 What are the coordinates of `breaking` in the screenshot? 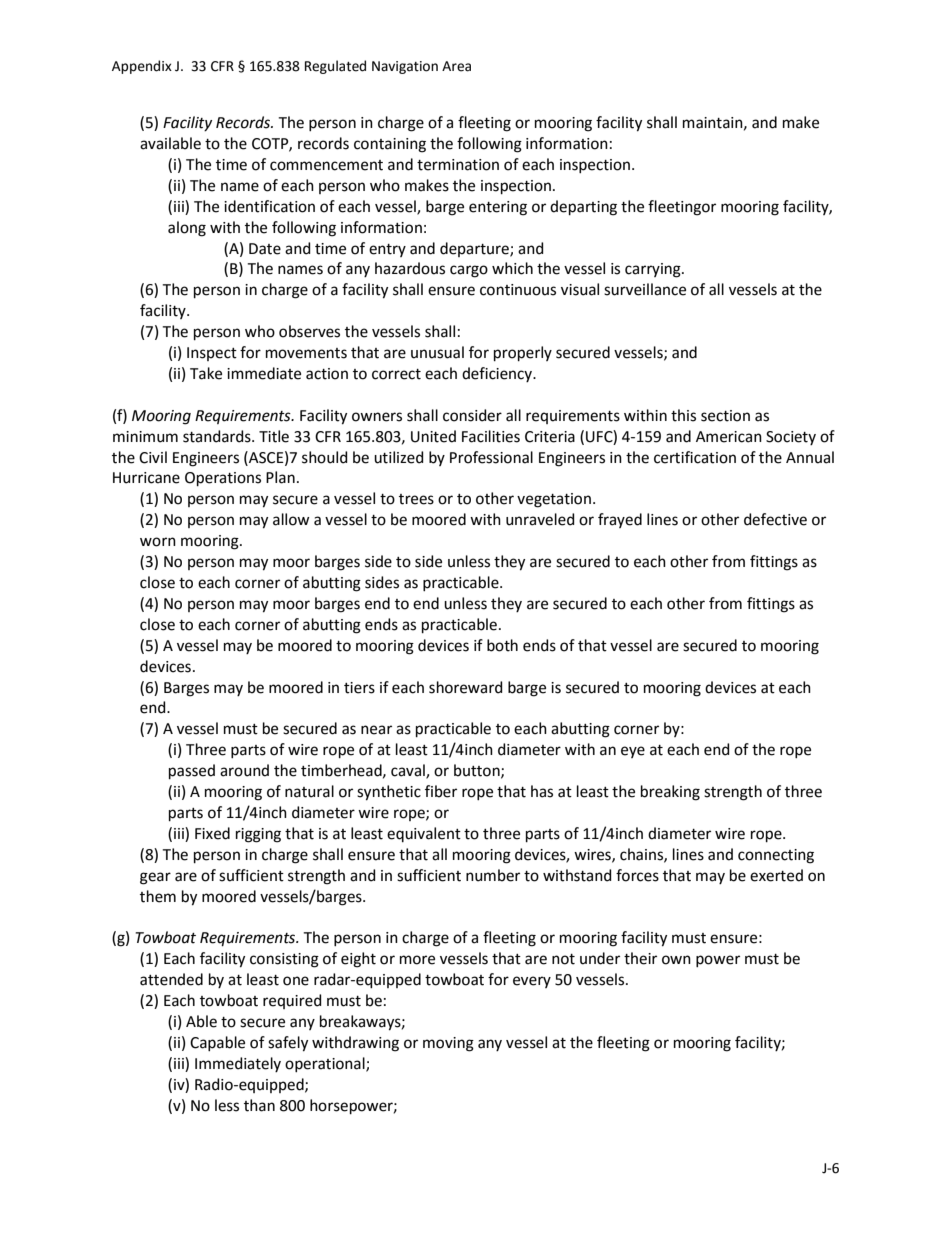 It's located at (670, 793).
